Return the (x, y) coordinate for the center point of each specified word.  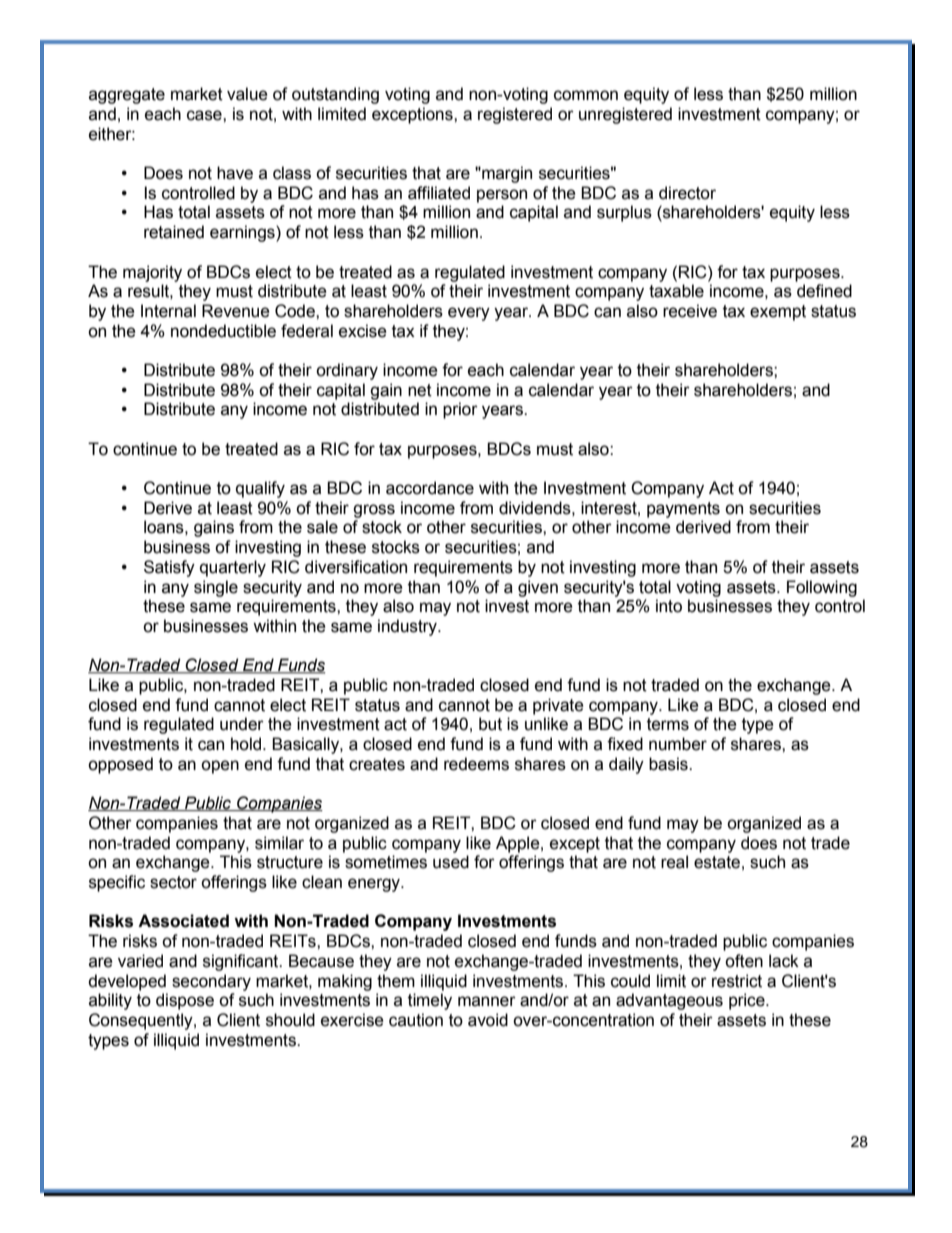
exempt (778, 313)
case (205, 115)
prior (460, 410)
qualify (260, 489)
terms (668, 724)
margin (506, 174)
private (558, 706)
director (687, 193)
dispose (185, 1001)
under (242, 724)
